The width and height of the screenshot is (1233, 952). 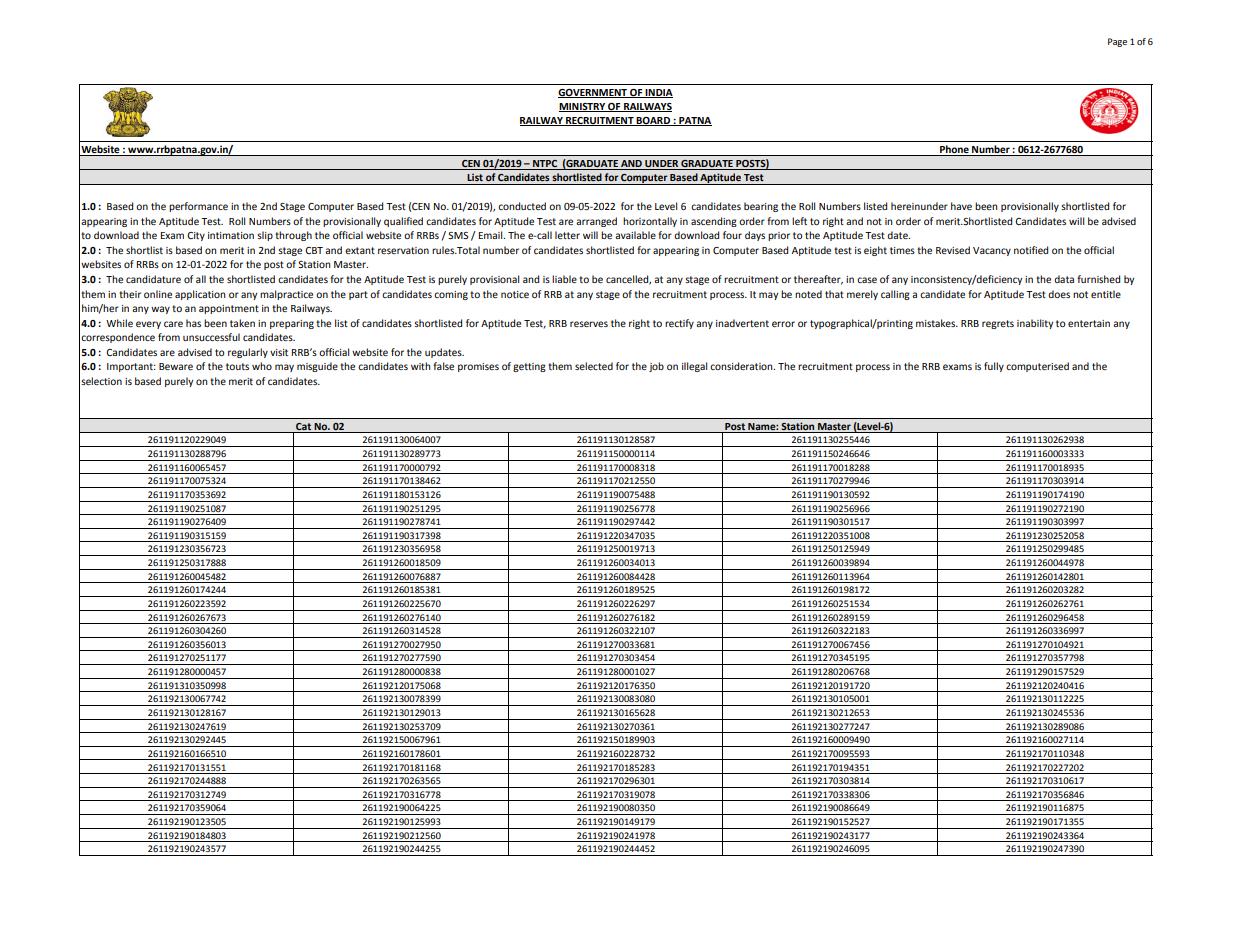 What do you see at coordinates (200, 295) in the screenshot?
I see `application` at bounding box center [200, 295].
